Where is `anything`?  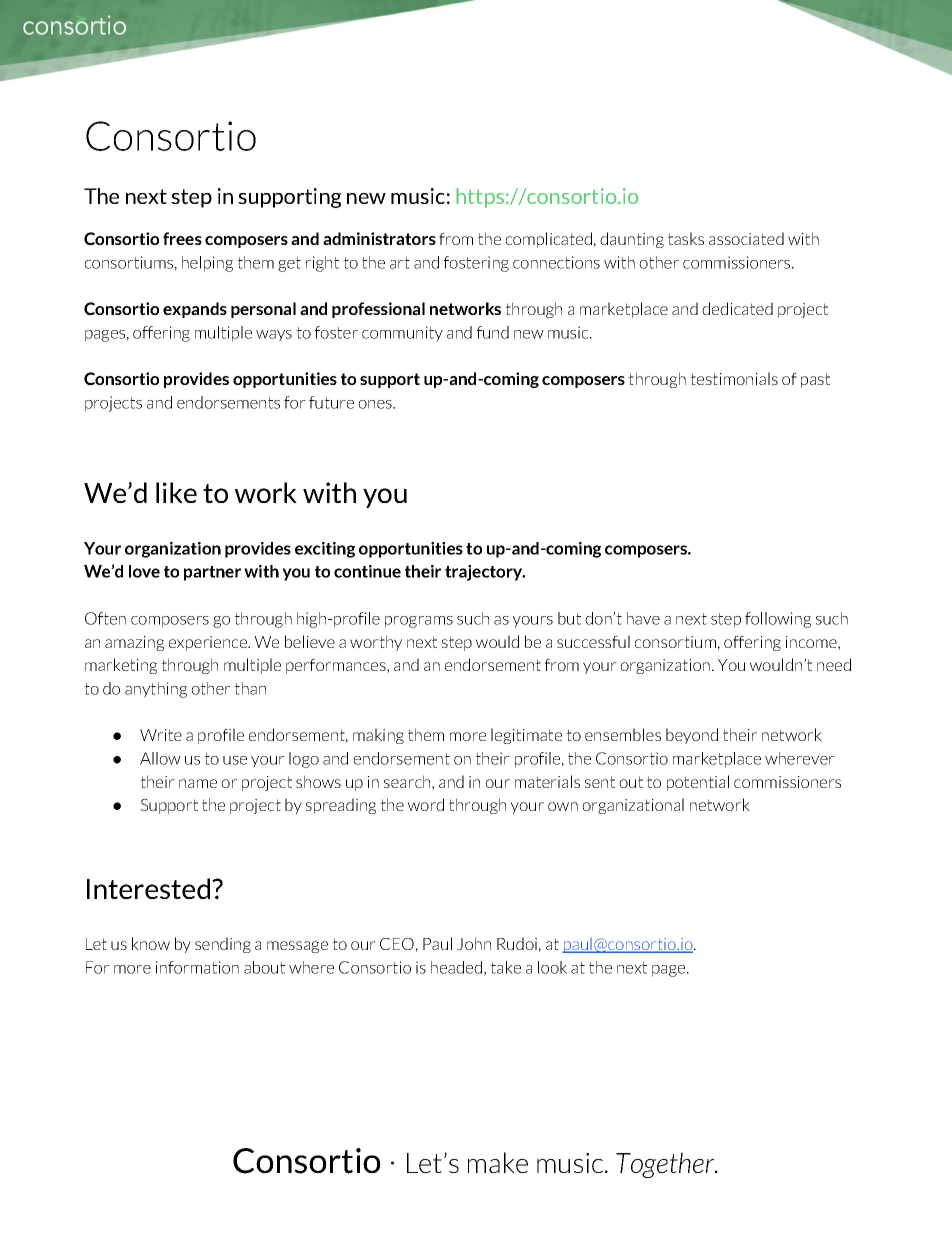
anything is located at coordinates (156, 690).
